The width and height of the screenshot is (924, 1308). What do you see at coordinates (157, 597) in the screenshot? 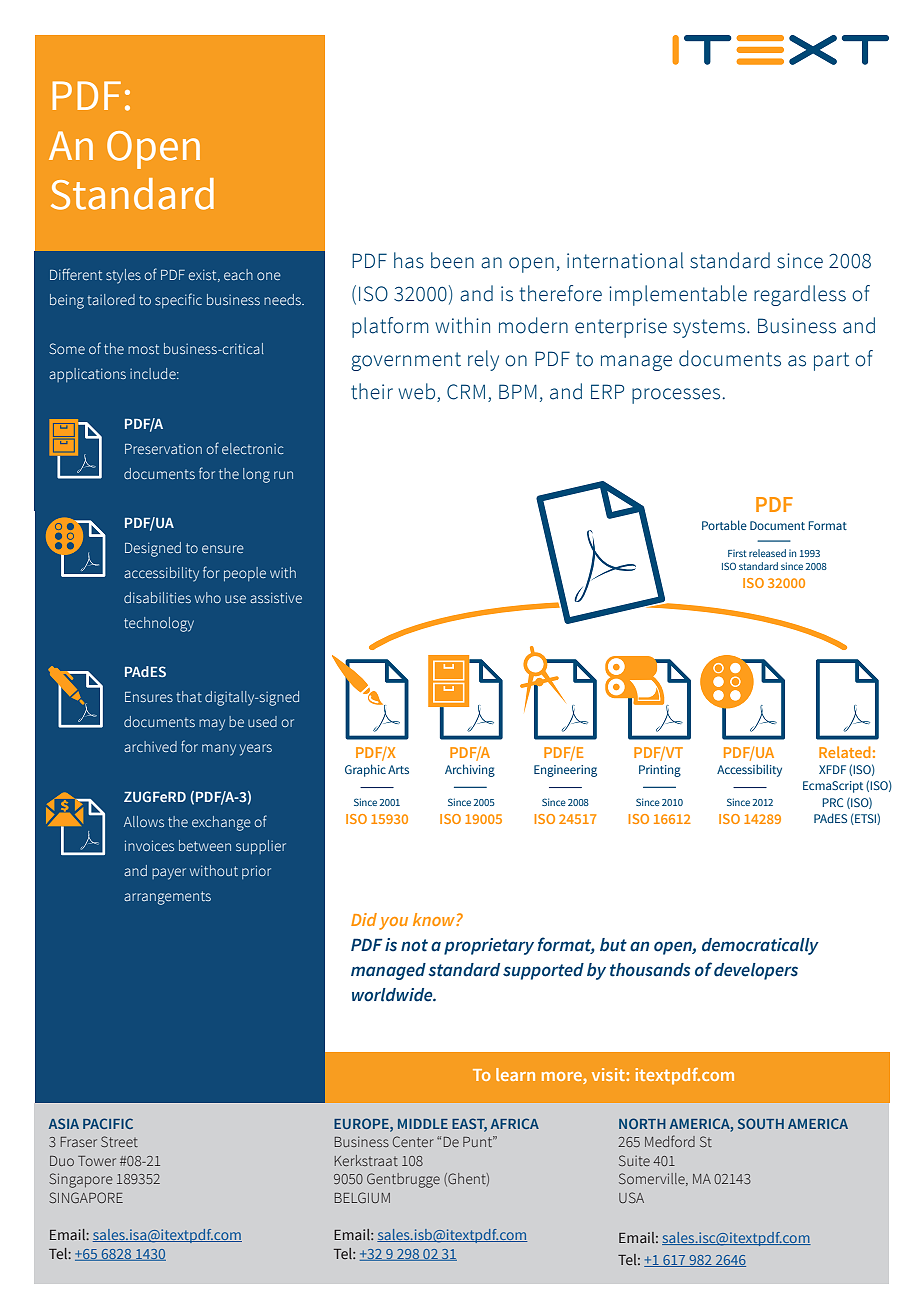
I see `disabilities` at bounding box center [157, 597].
